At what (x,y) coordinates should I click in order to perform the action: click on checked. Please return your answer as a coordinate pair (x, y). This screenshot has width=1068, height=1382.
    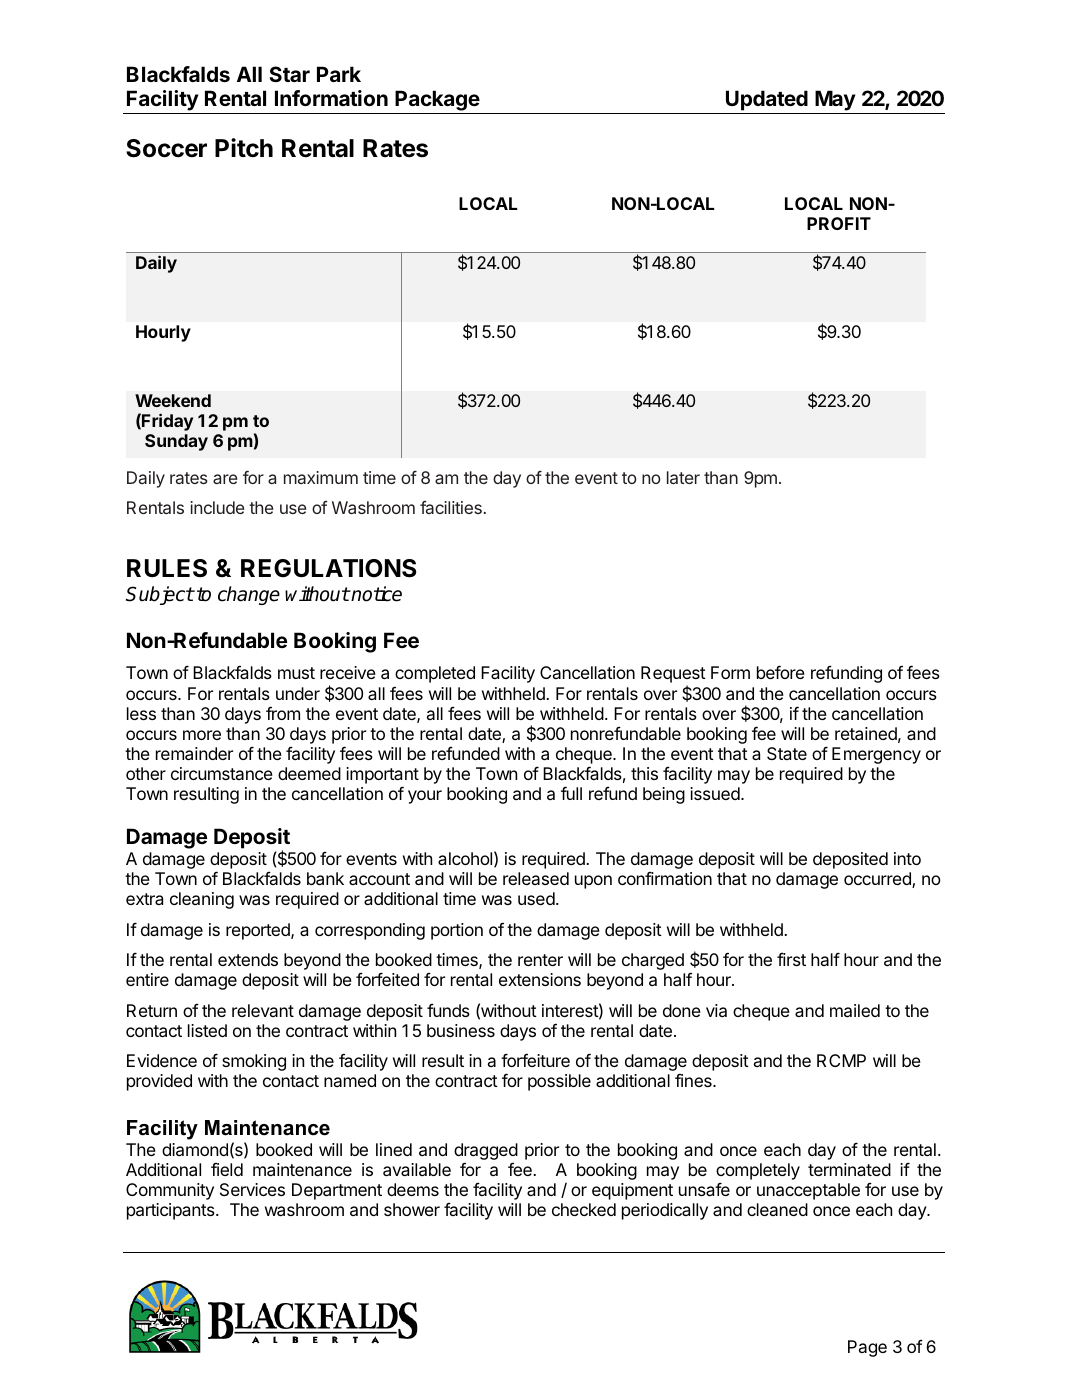
    Looking at the image, I should click on (584, 1209).
